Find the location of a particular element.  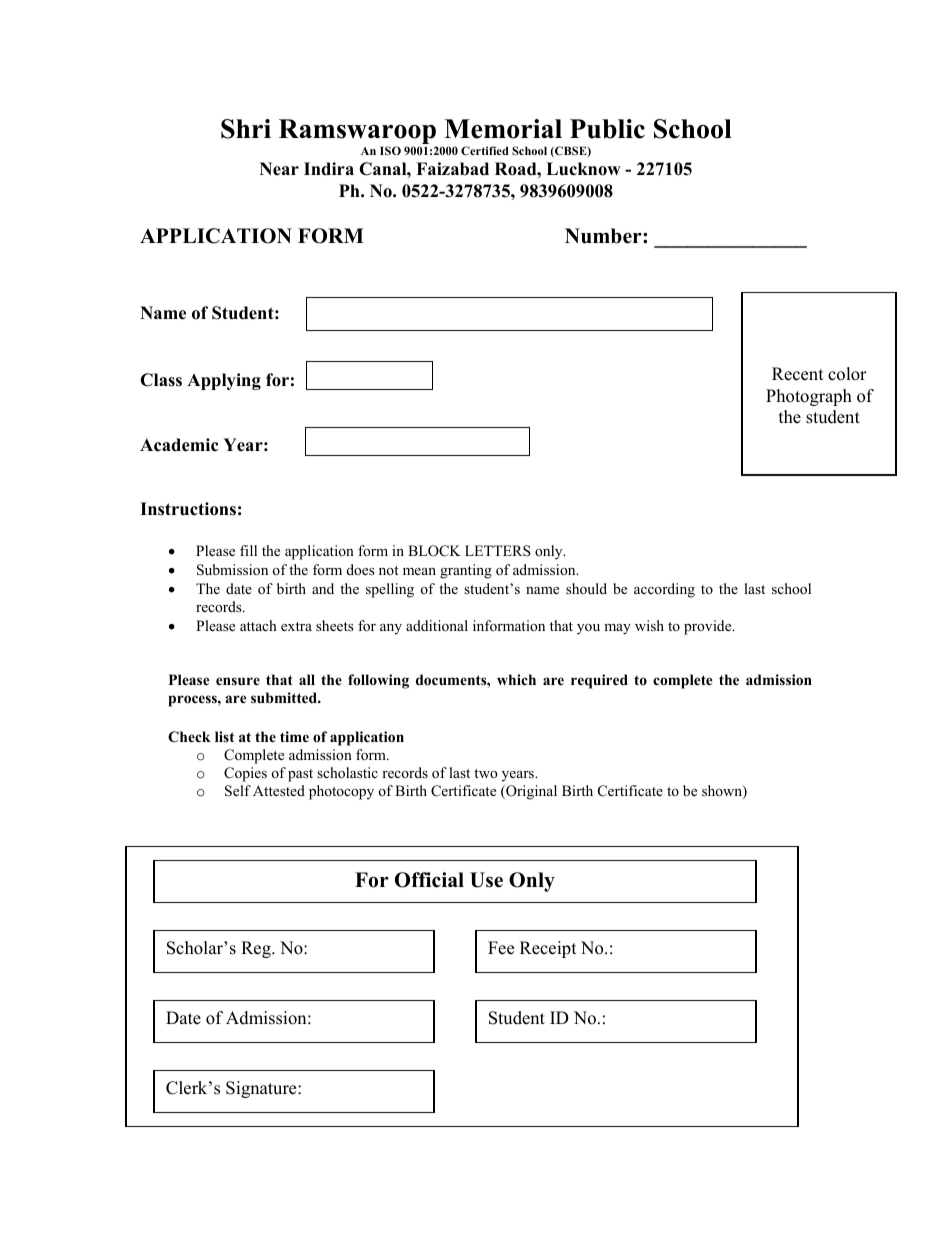

Academic is located at coordinates (179, 445).
